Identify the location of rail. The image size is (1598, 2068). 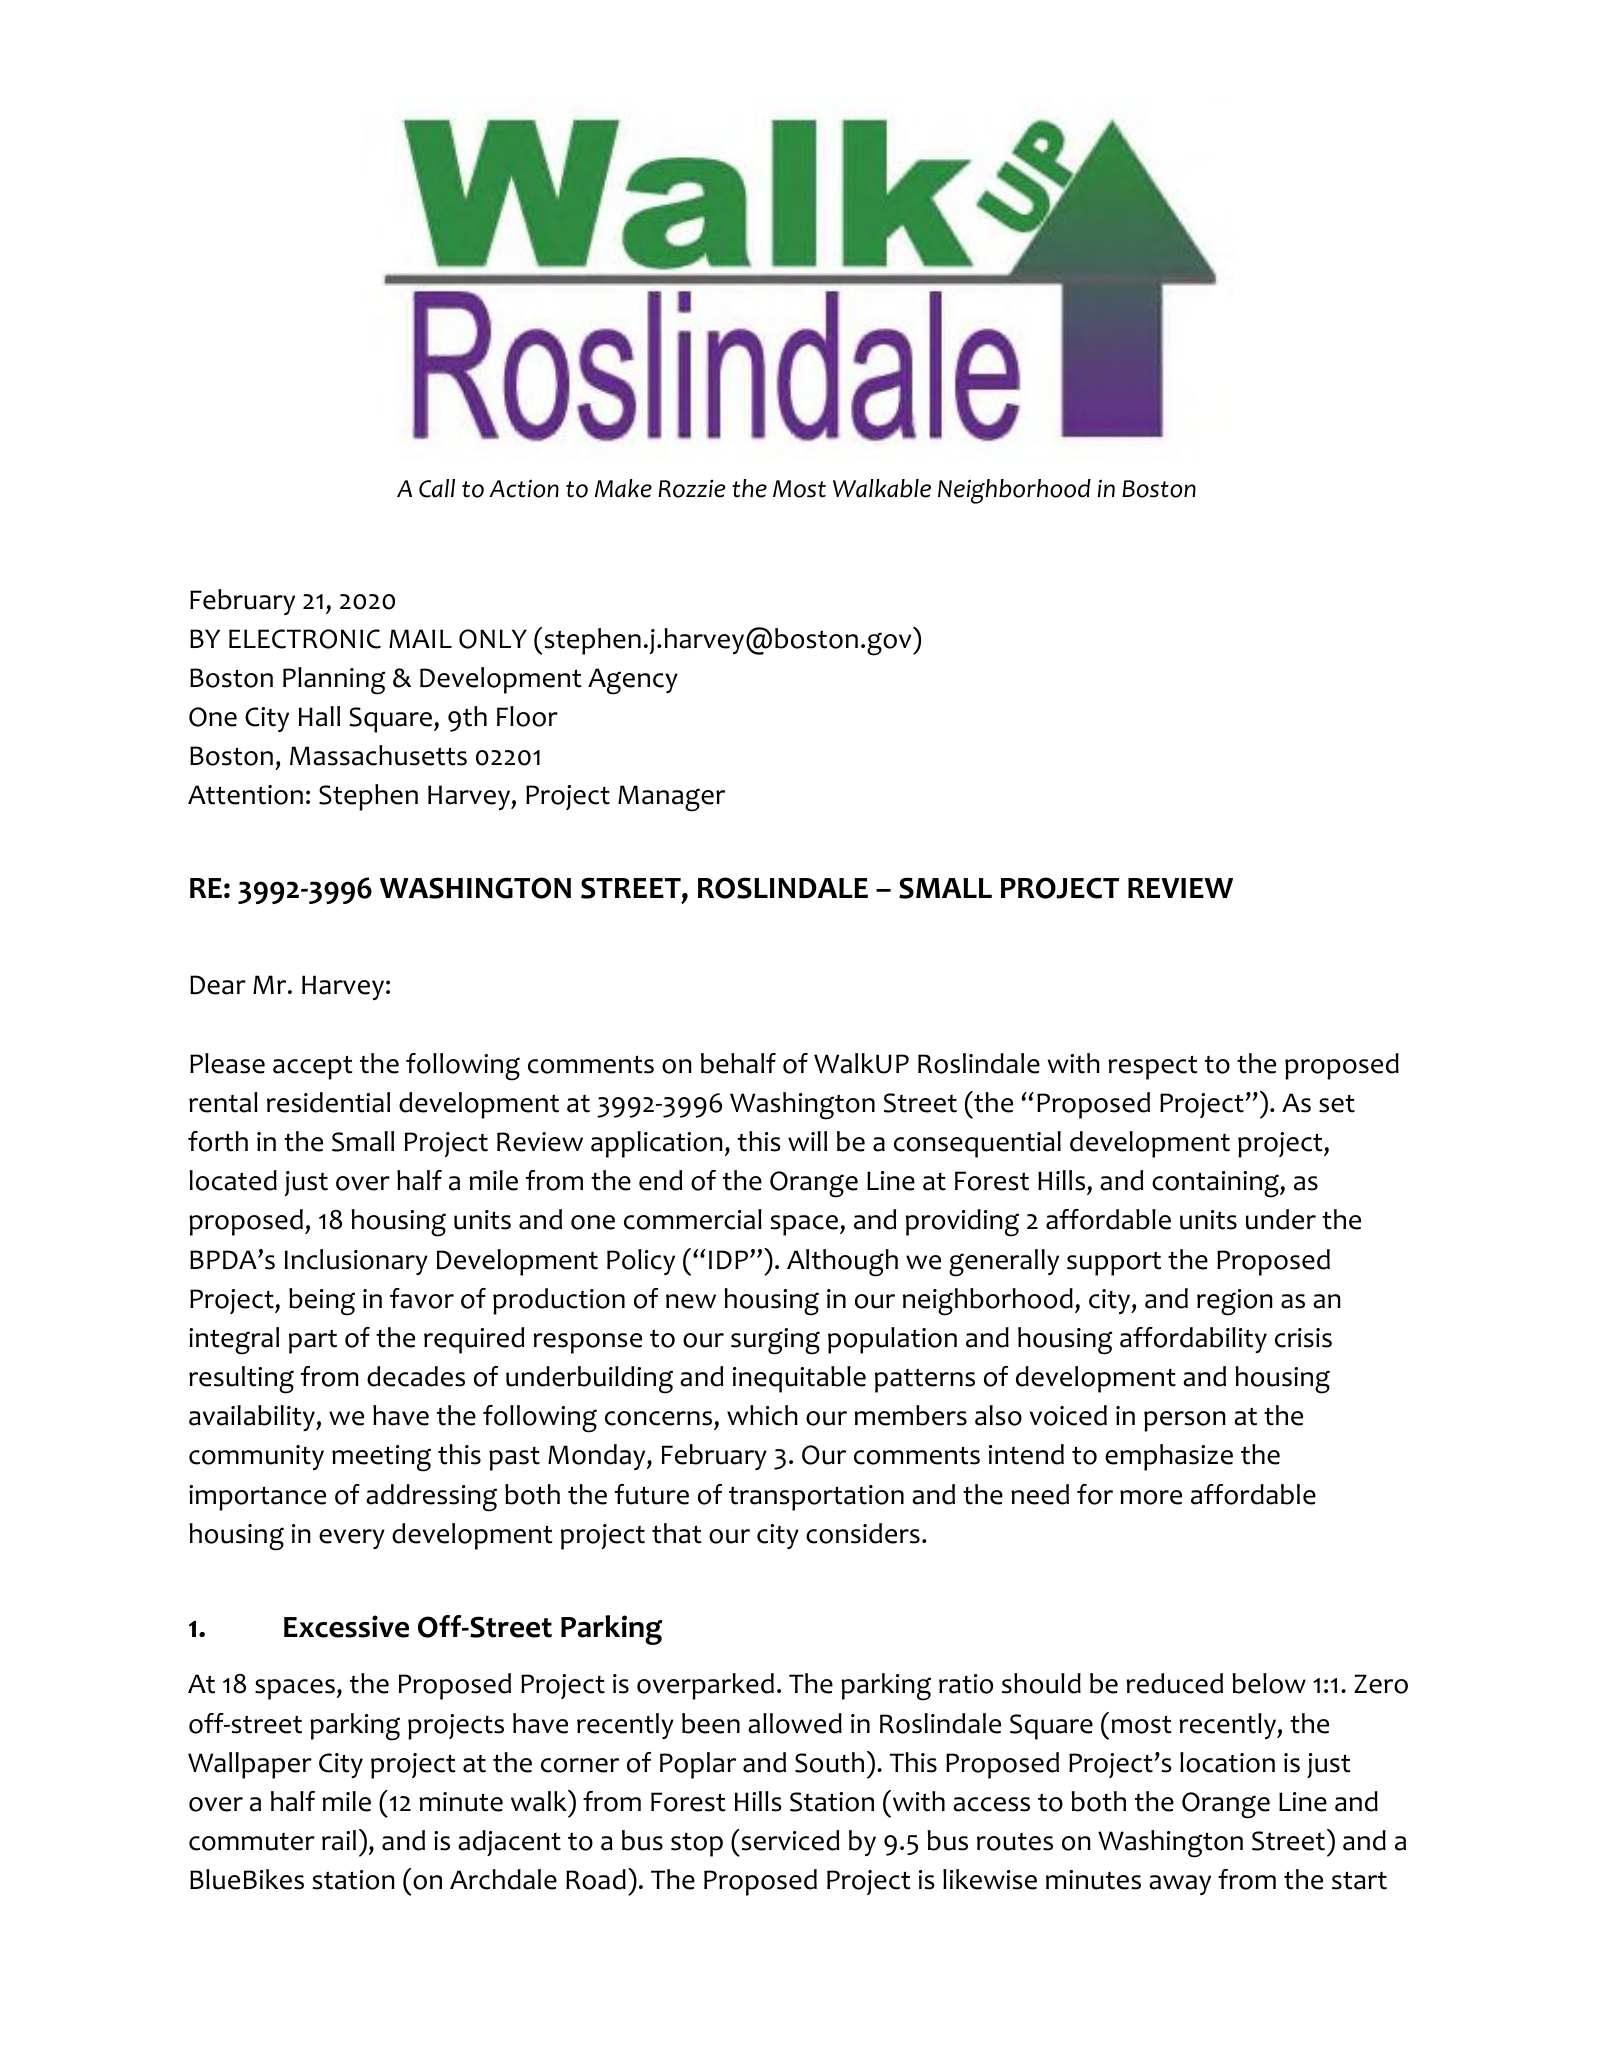
(339, 1840).
